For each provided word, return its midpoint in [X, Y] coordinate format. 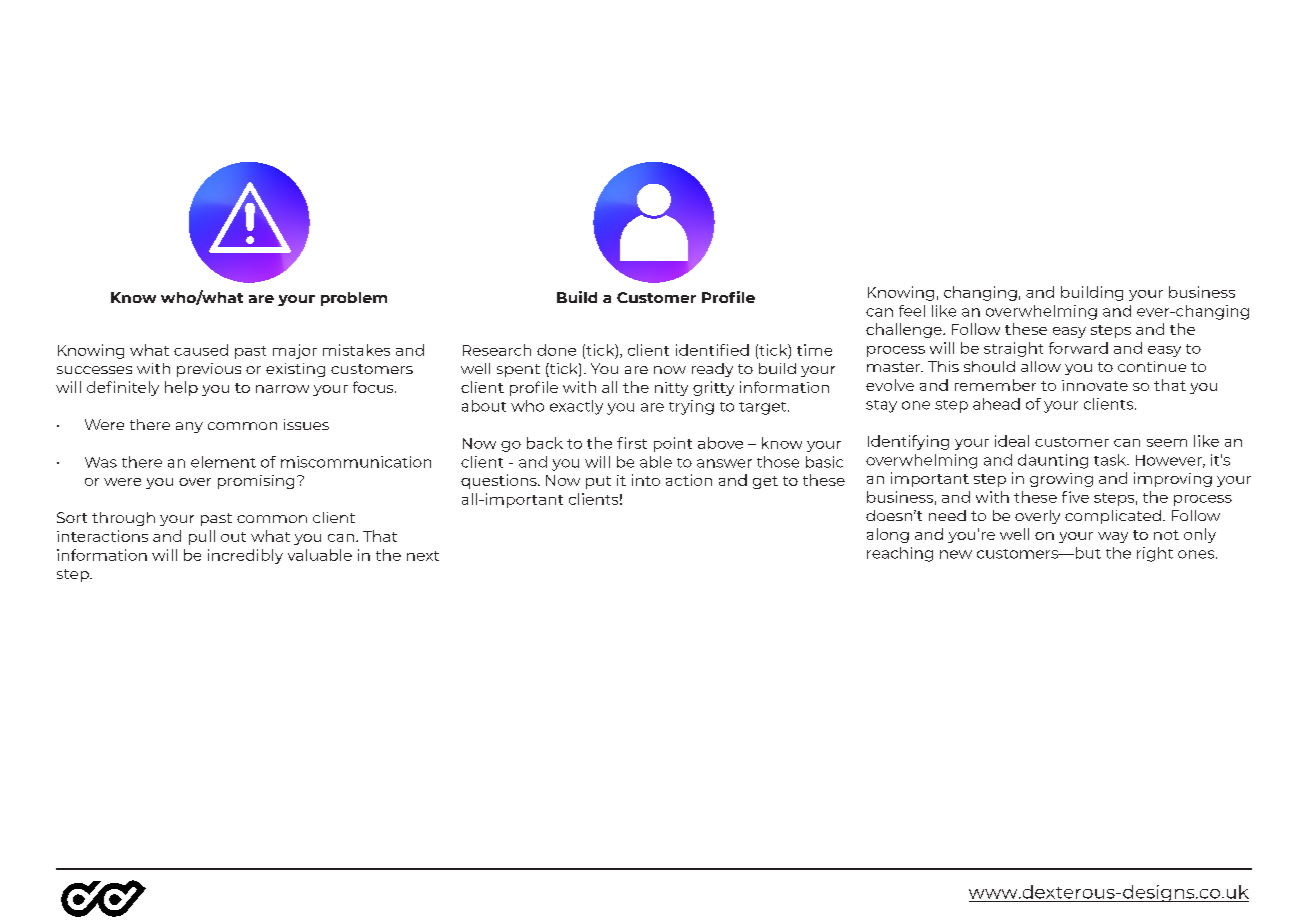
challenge [905, 330]
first [632, 443]
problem [354, 299]
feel [912, 311]
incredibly [245, 556]
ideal [1012, 441]
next [423, 556]
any [189, 427]
